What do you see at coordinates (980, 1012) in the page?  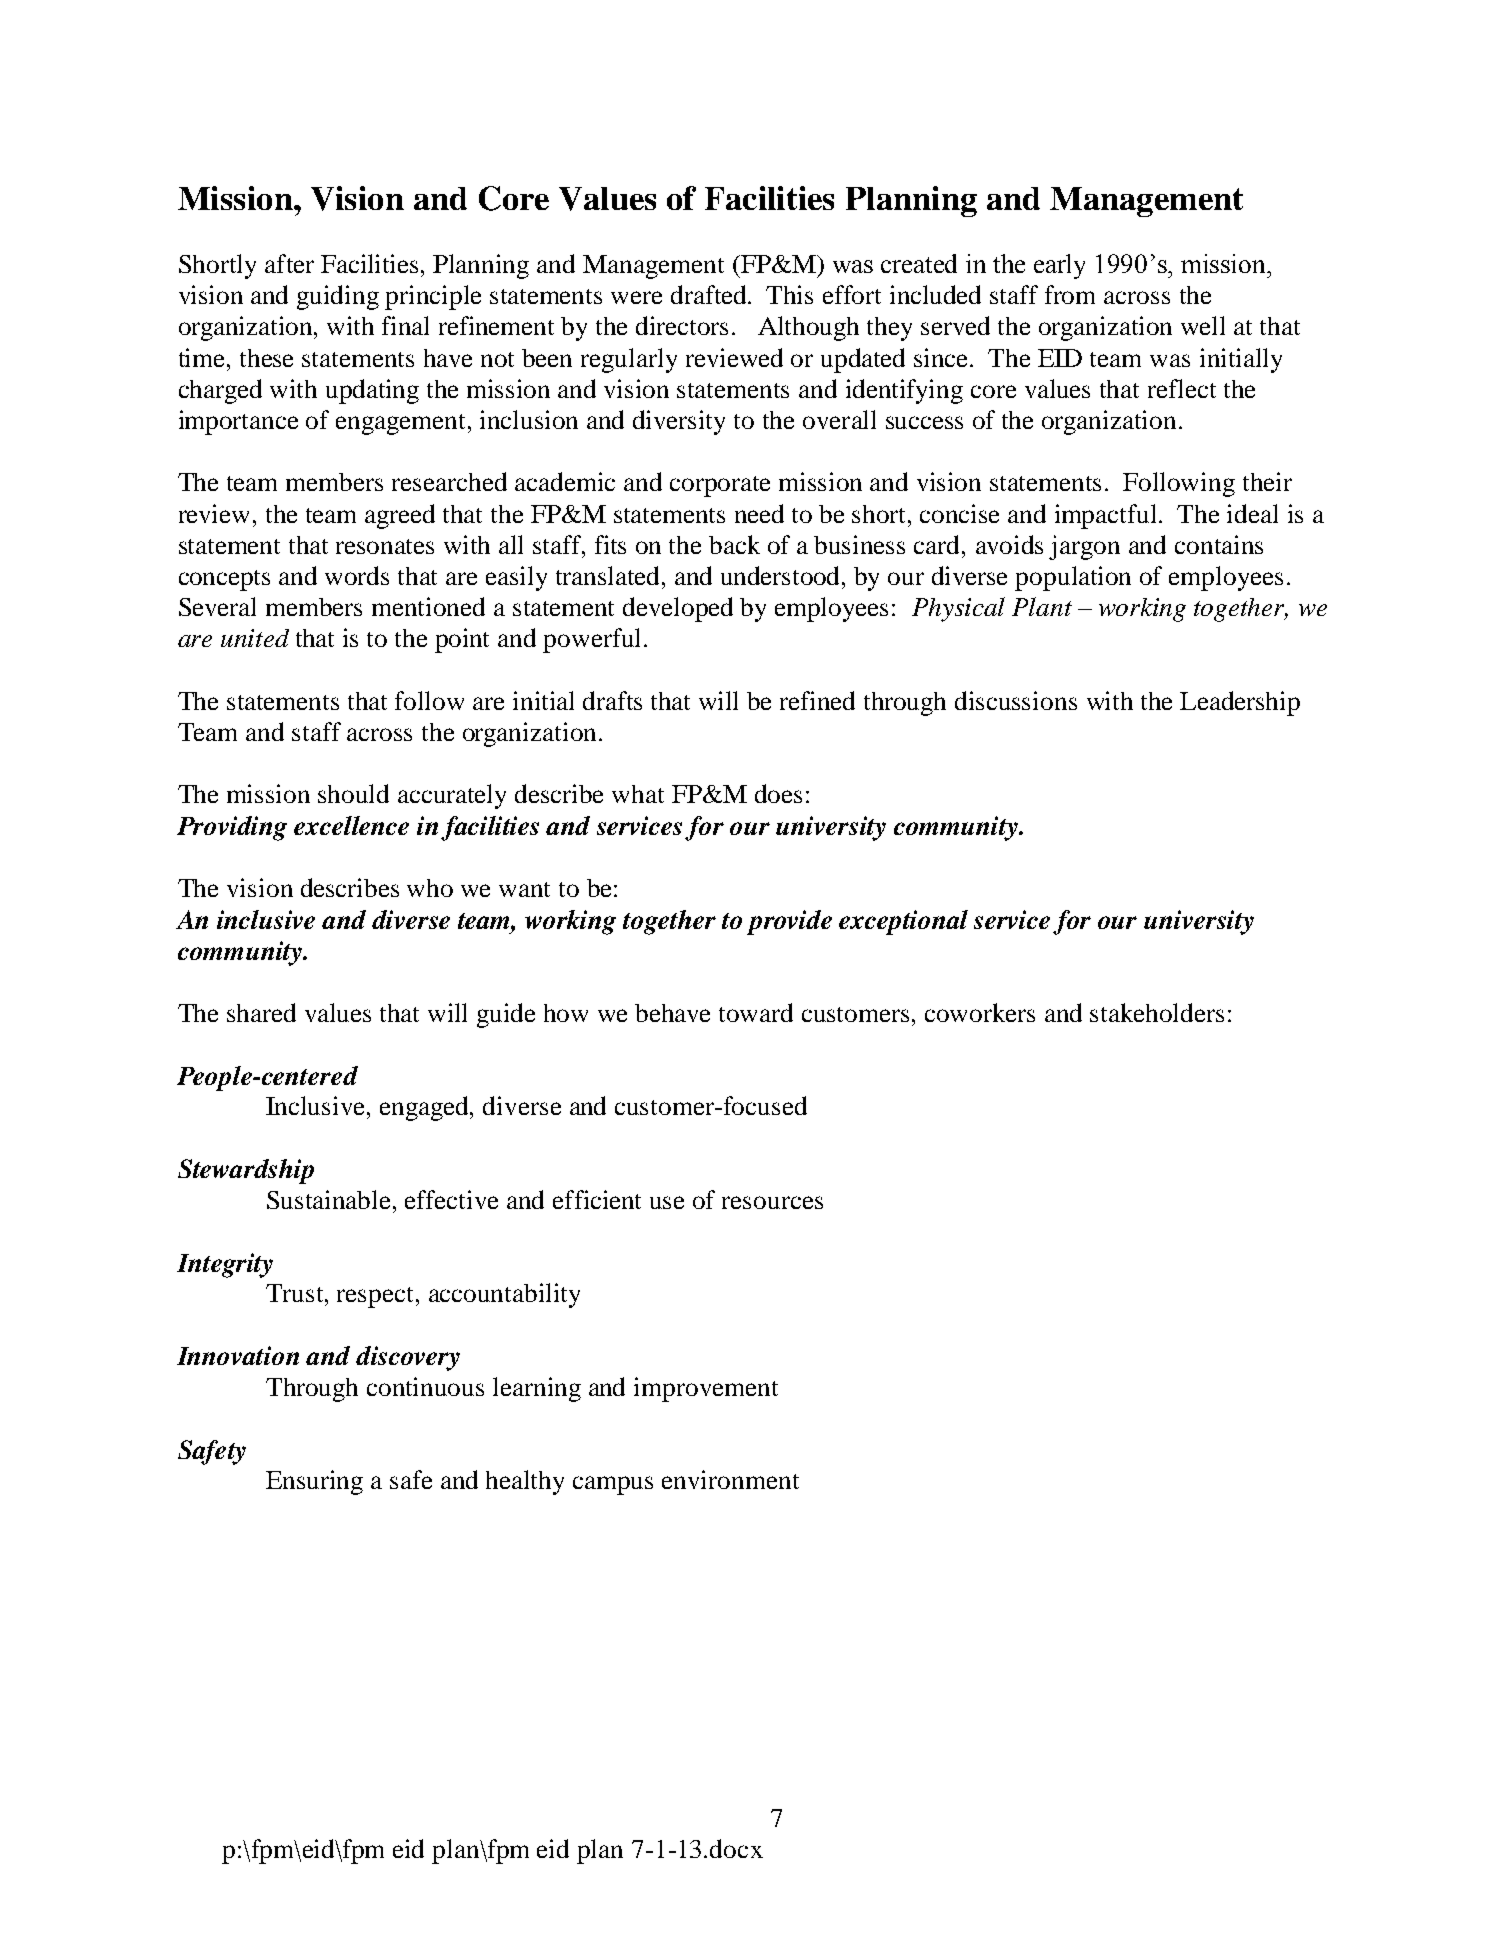 I see `coworkers` at bounding box center [980, 1012].
